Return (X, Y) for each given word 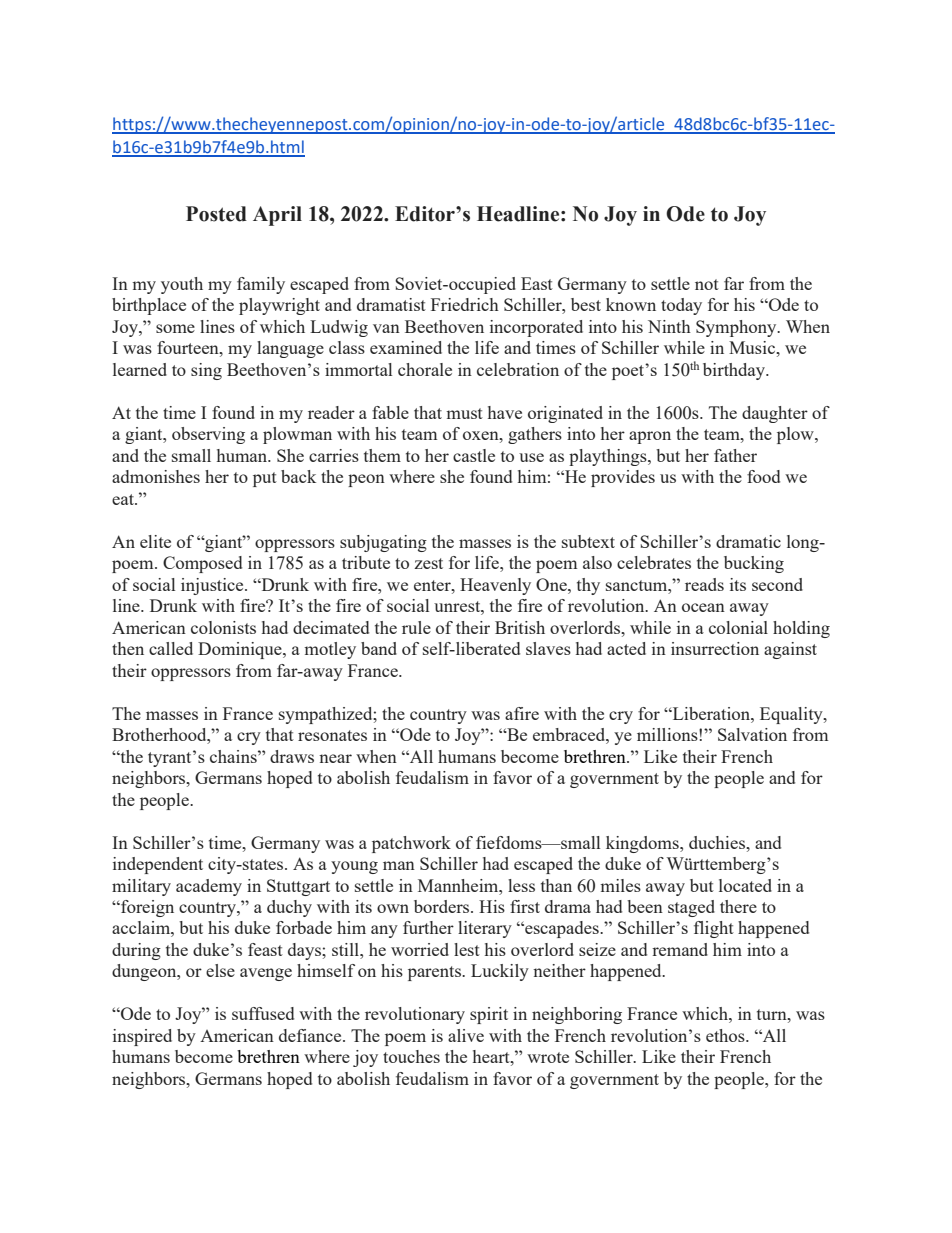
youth (182, 285)
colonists (223, 627)
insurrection (715, 648)
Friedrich (465, 304)
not (707, 284)
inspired (142, 1037)
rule (416, 627)
